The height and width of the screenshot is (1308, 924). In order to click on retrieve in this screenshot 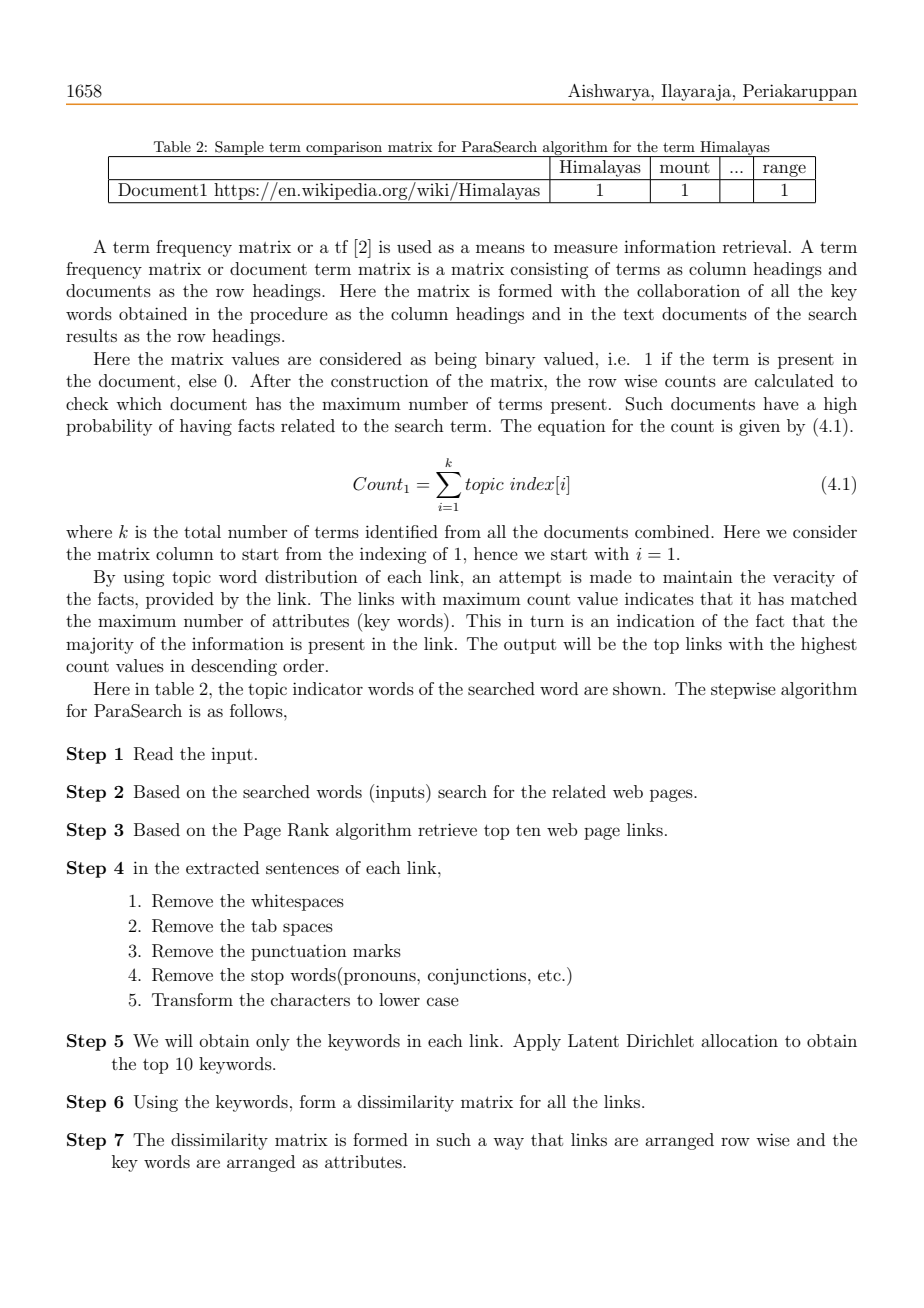, I will do `click(447, 829)`.
